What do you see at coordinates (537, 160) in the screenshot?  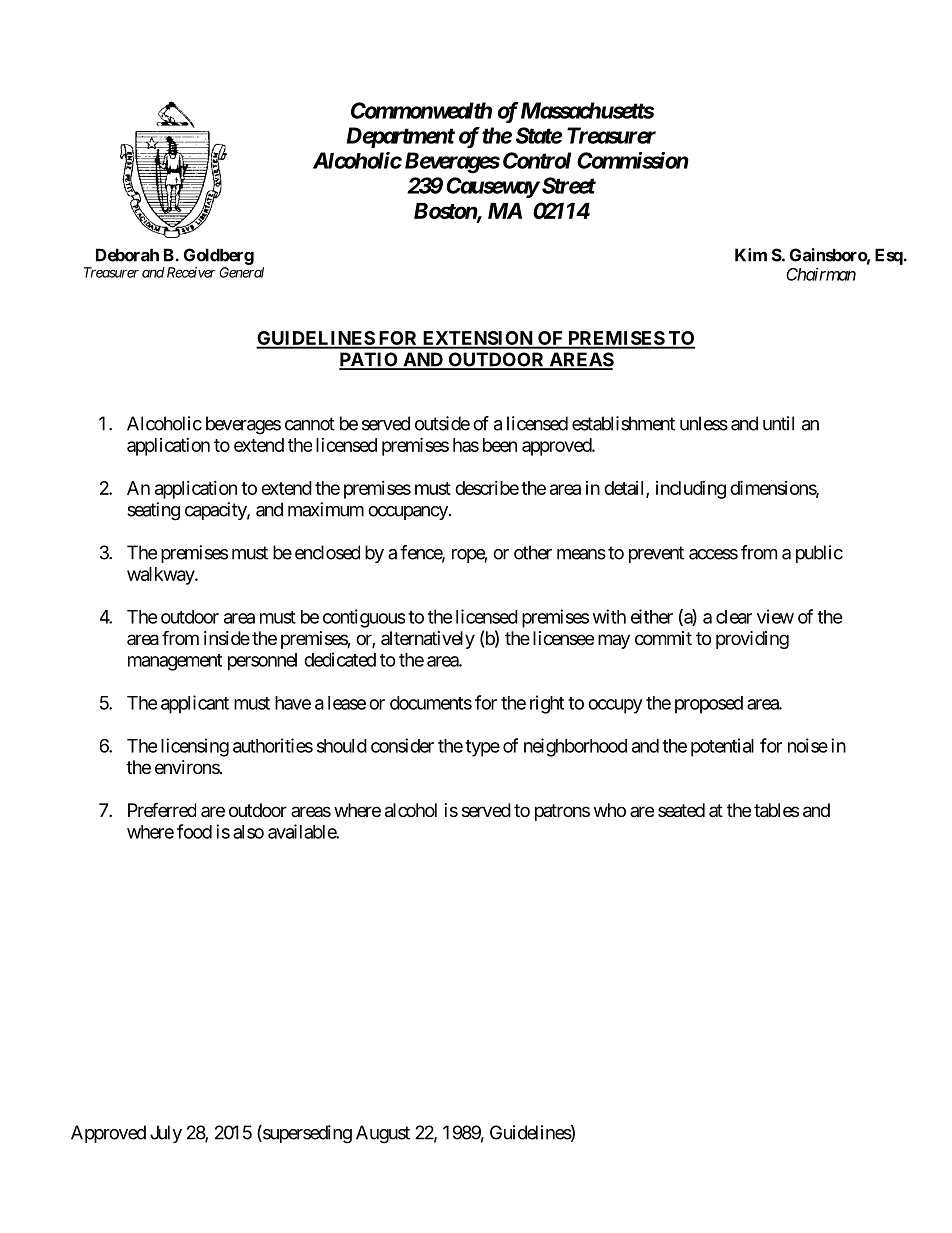 I see `Control` at bounding box center [537, 160].
